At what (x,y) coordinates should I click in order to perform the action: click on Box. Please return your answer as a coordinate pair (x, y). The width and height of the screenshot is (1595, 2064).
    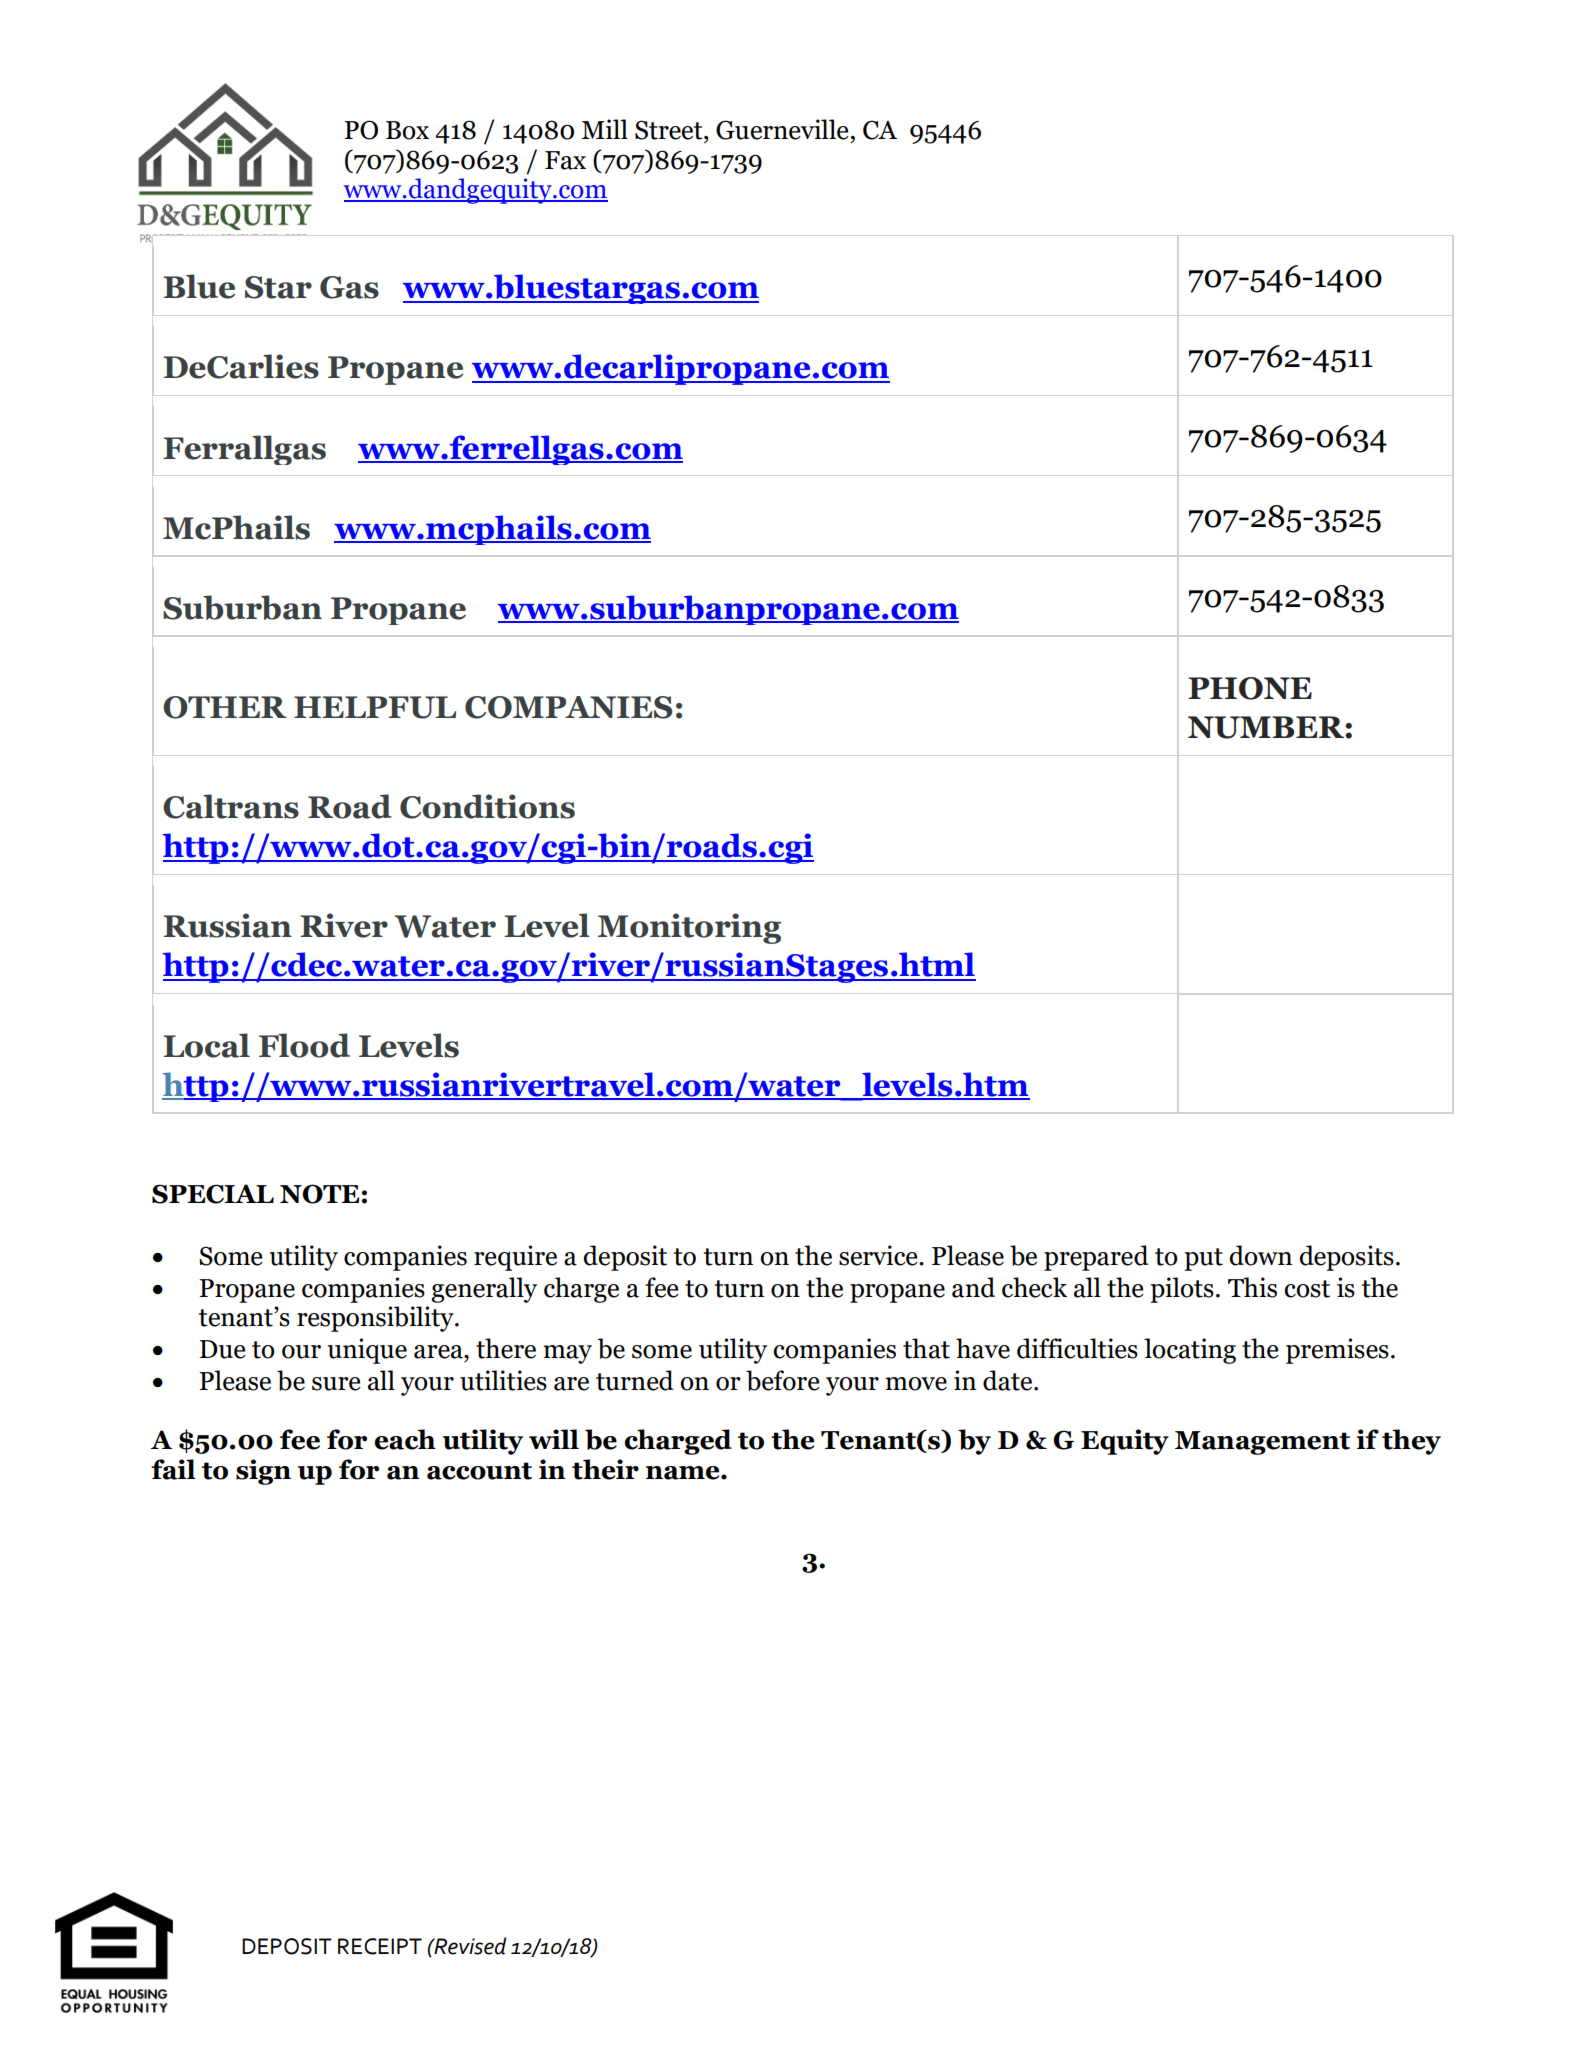
    Looking at the image, I should click on (407, 130).
